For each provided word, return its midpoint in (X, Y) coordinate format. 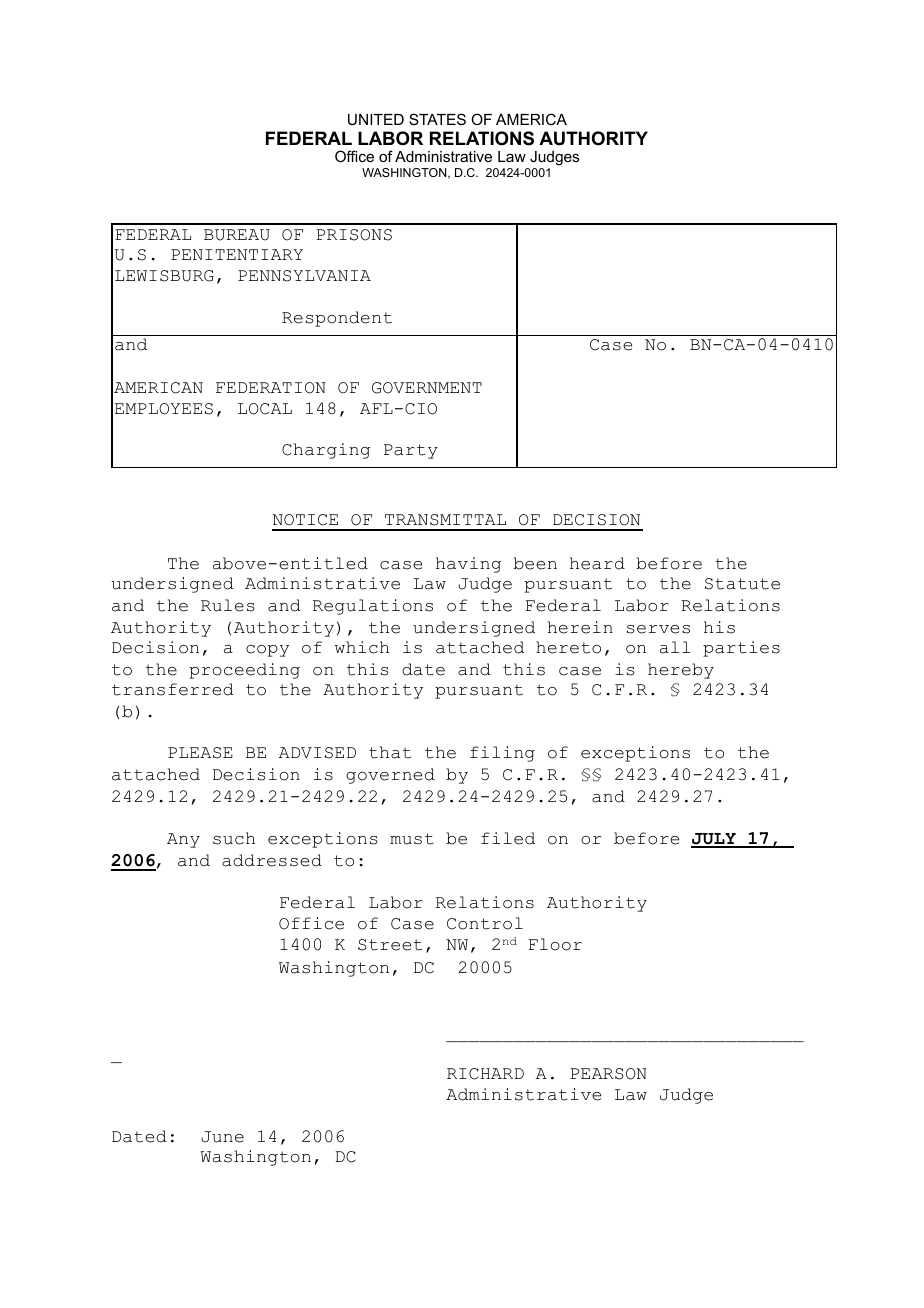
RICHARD (485, 1074)
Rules (228, 605)
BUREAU (237, 235)
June (223, 1137)
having (468, 565)
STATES (437, 119)
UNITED (376, 119)
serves (658, 629)
